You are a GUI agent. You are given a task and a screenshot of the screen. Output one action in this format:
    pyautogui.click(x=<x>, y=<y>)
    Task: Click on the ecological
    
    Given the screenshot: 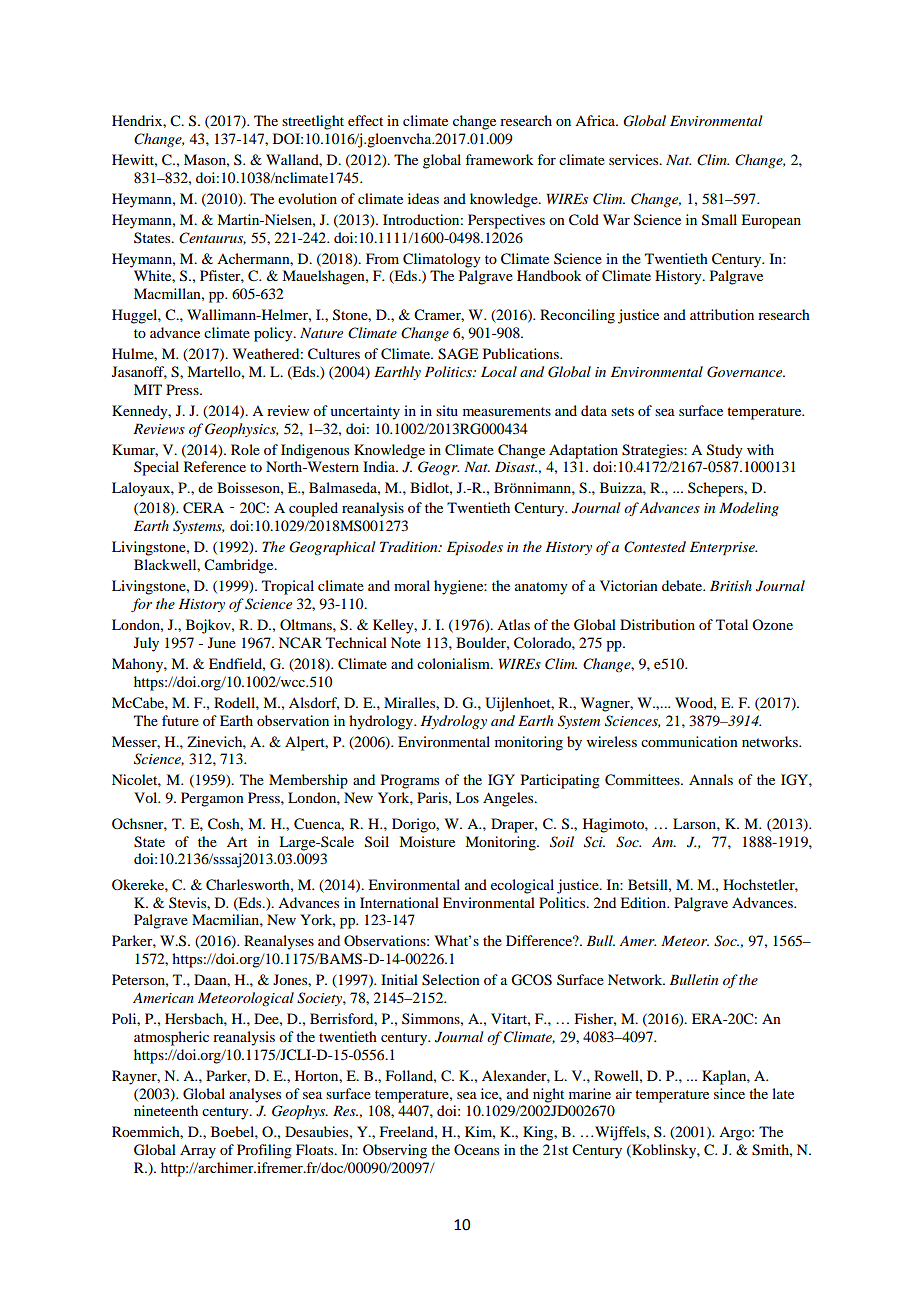 What is the action you would take?
    pyautogui.click(x=522, y=886)
